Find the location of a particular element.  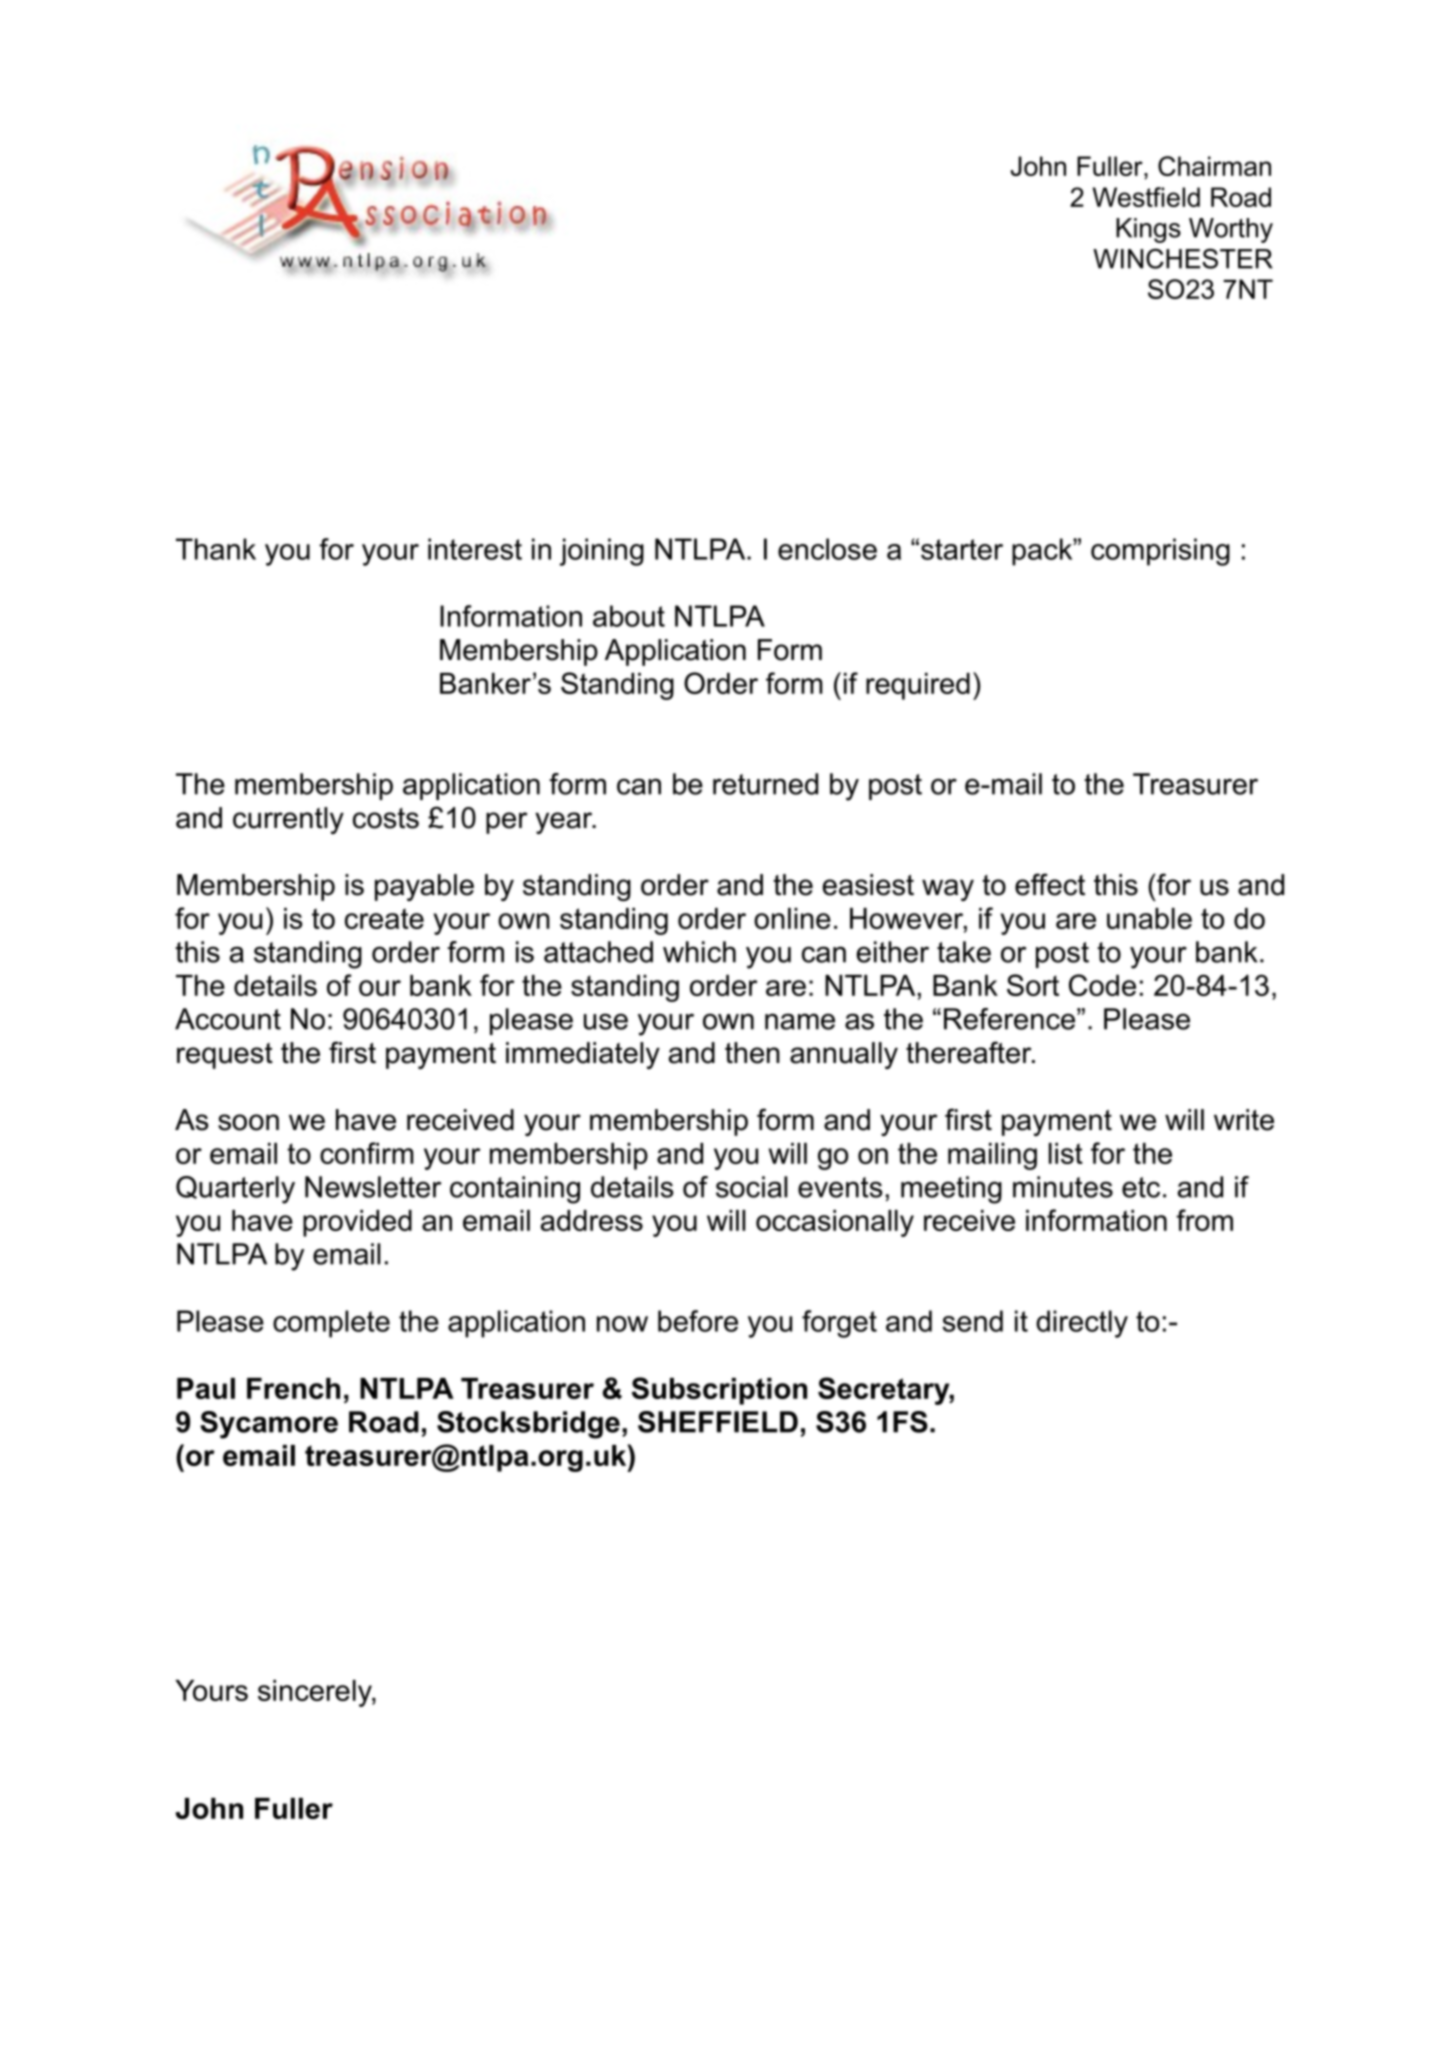

Kings is located at coordinates (1148, 230).
